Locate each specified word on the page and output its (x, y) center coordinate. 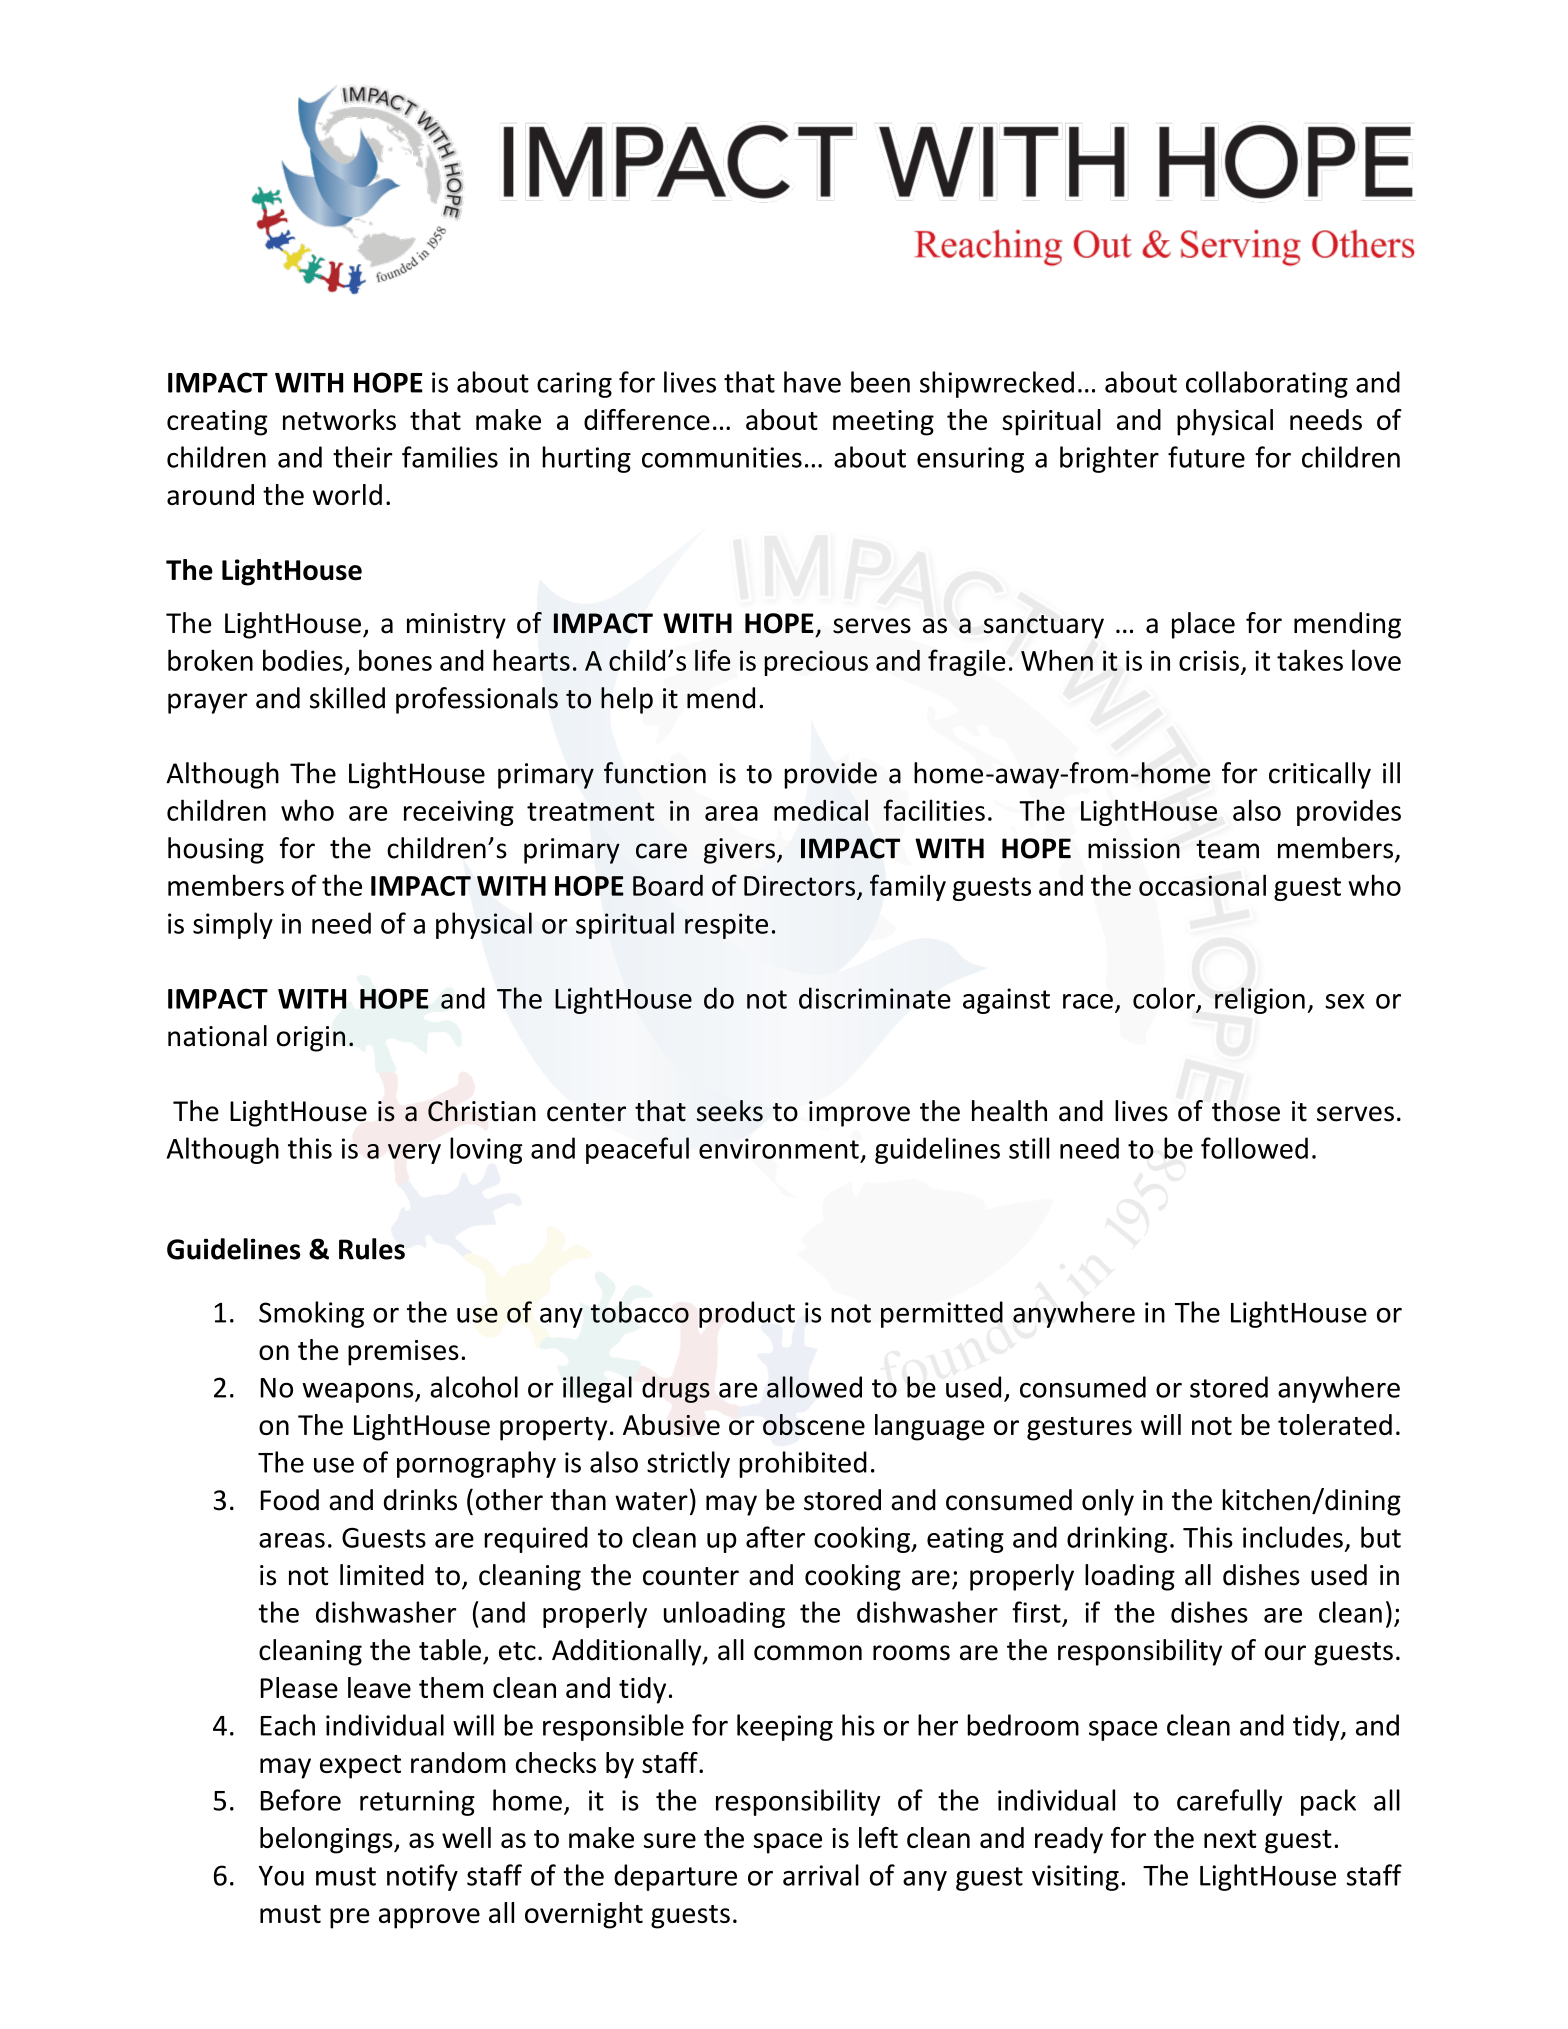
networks (339, 419)
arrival (821, 1875)
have (812, 382)
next (1230, 1839)
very (414, 1154)
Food (290, 1500)
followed (1254, 1148)
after (775, 1537)
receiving (459, 813)
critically (1320, 775)
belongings (327, 1840)
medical (821, 810)
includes (1293, 1537)
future (1206, 457)
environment (779, 1148)
